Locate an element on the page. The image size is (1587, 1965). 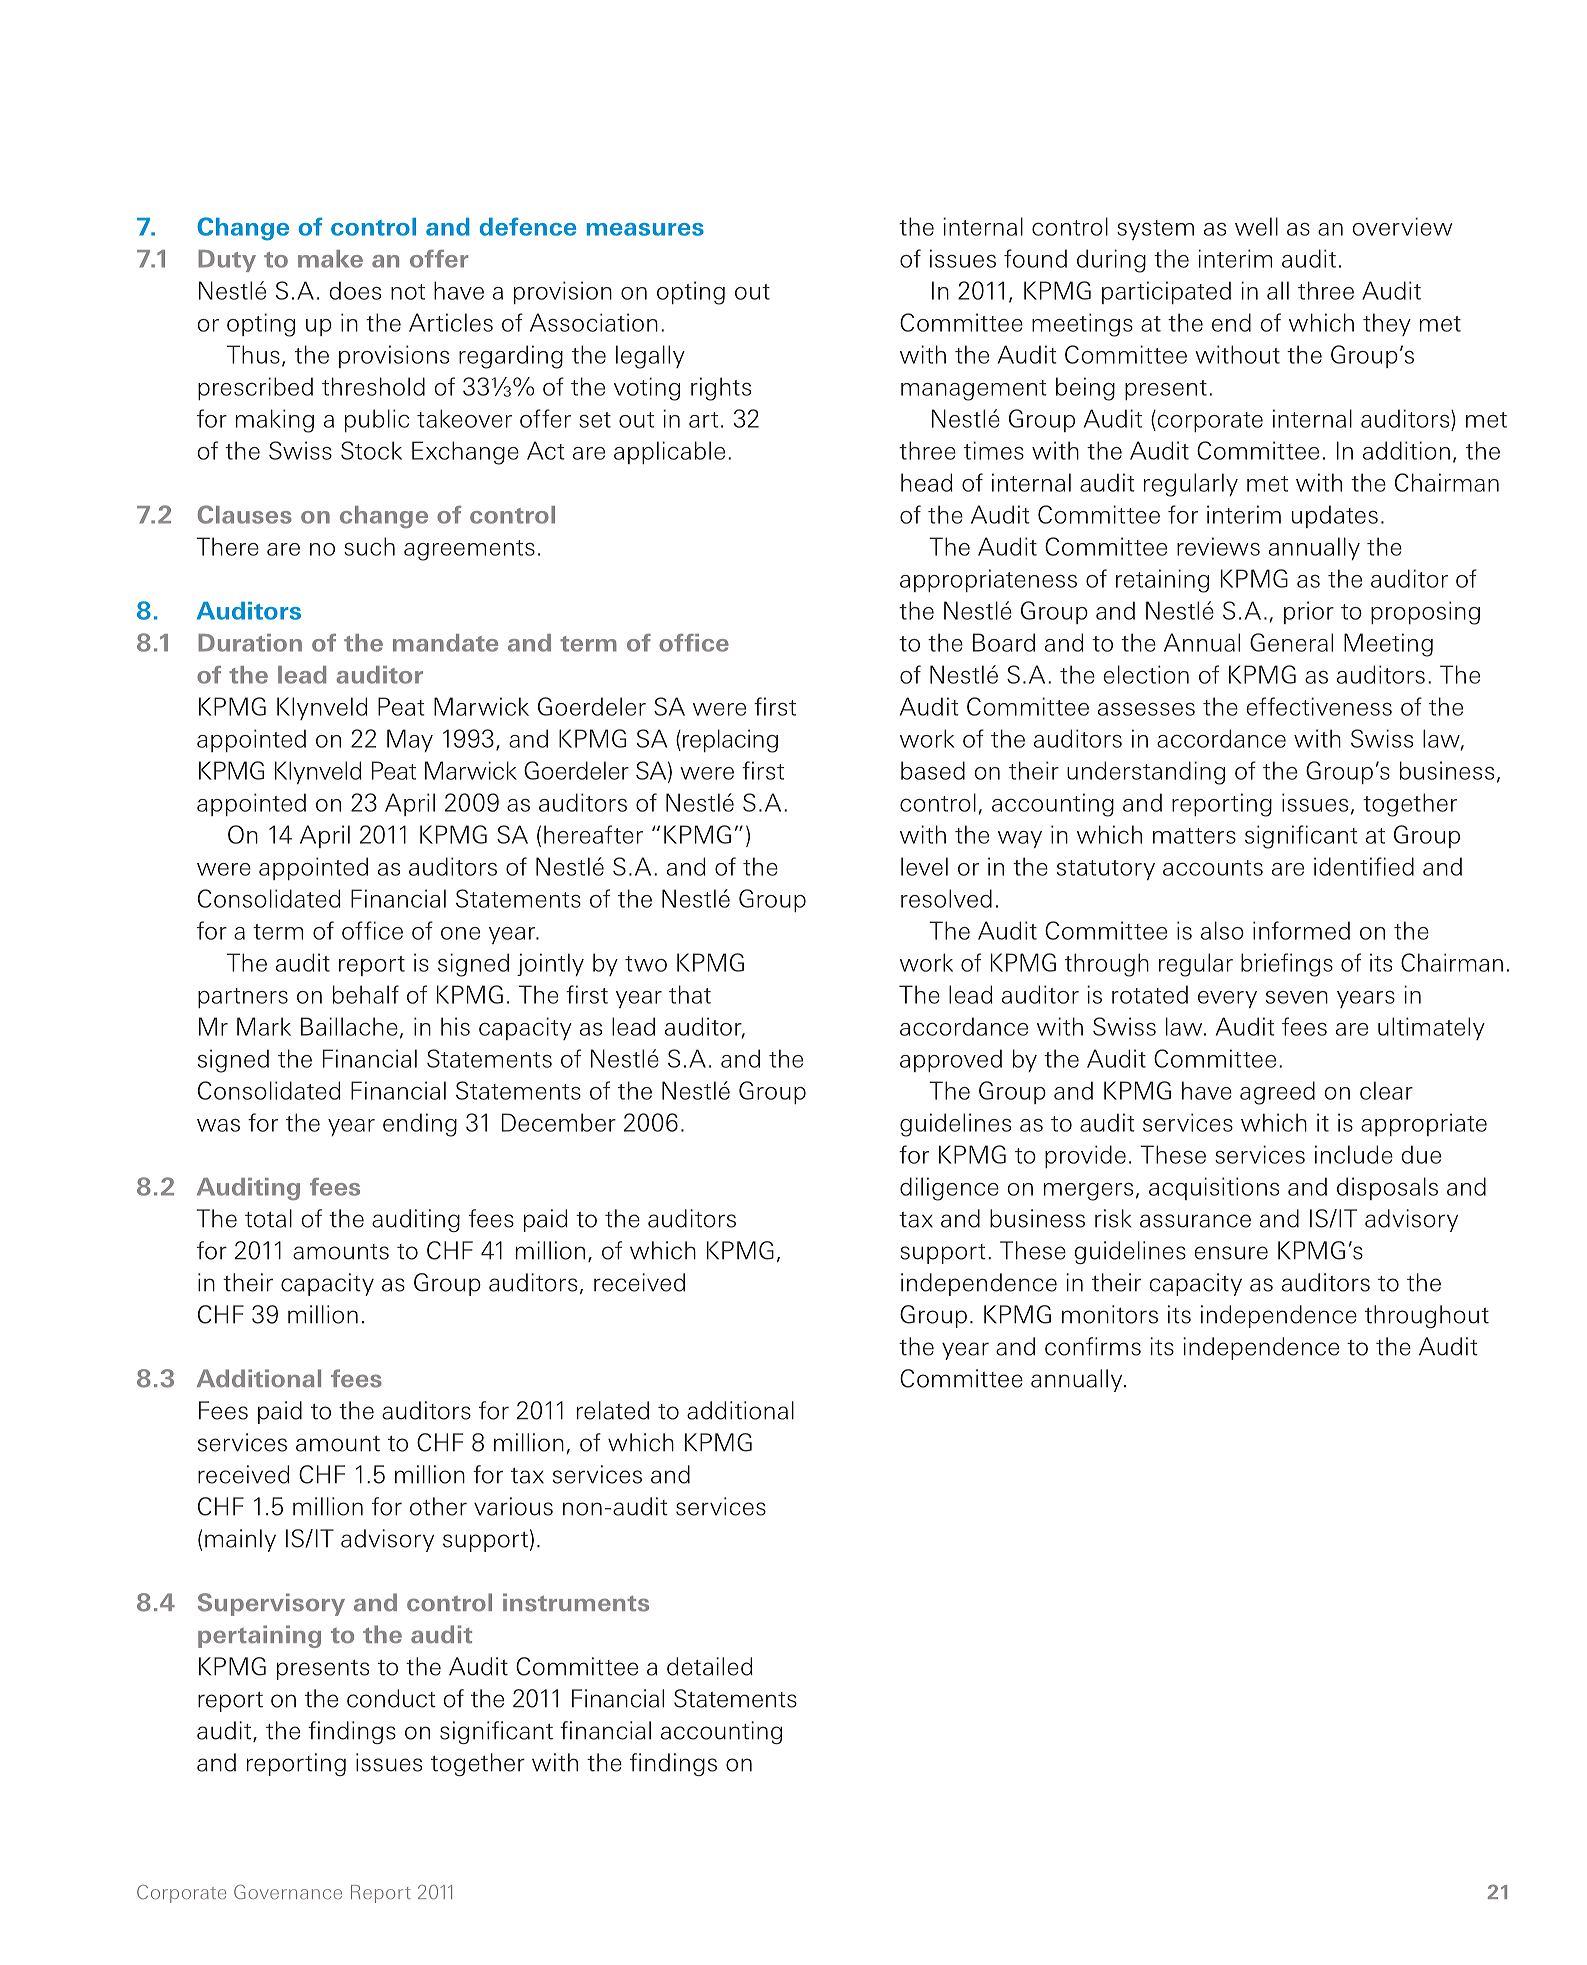
Governance is located at coordinates (288, 1892).
